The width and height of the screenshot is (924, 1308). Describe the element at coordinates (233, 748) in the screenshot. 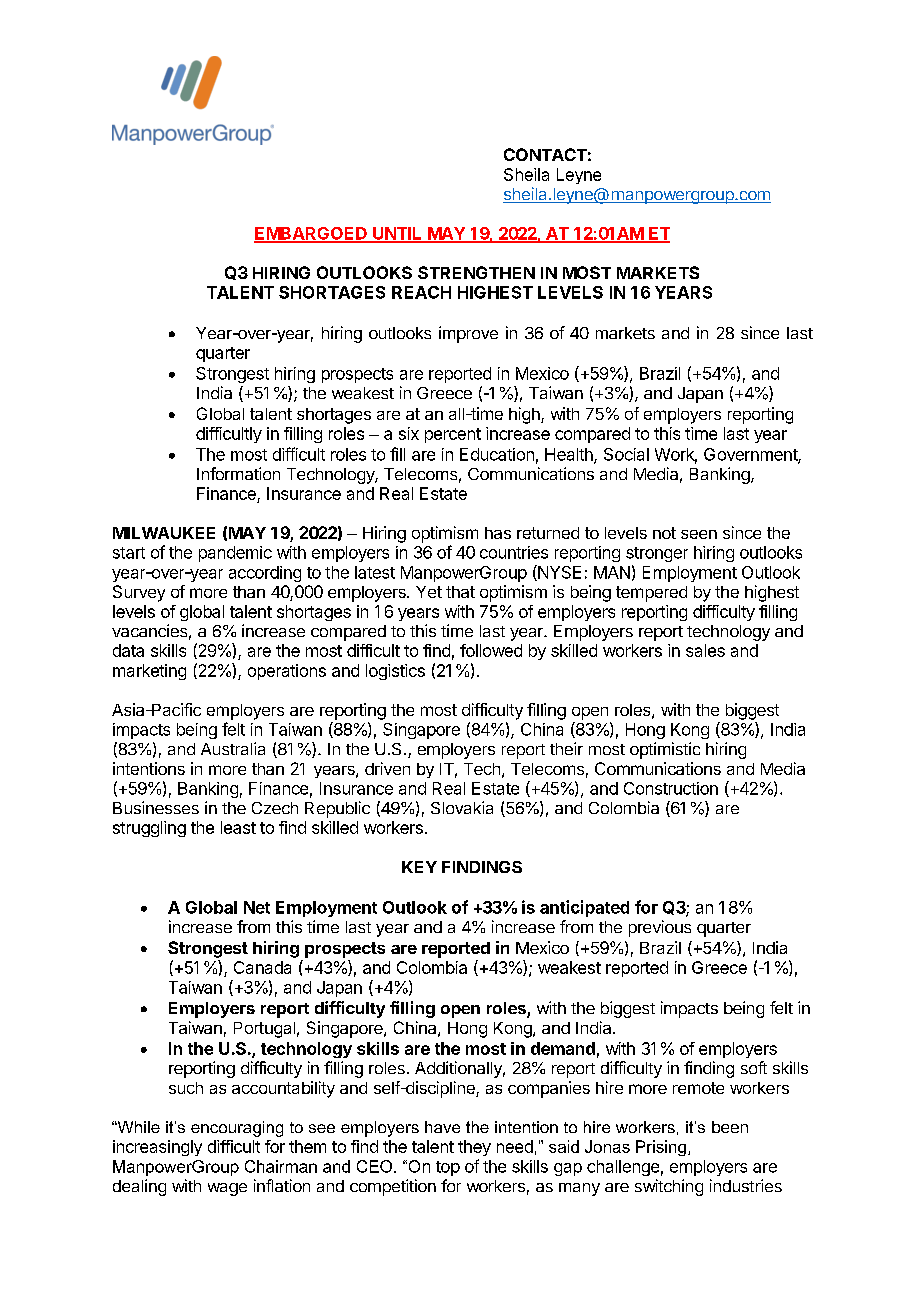

I see `Australia` at that location.
